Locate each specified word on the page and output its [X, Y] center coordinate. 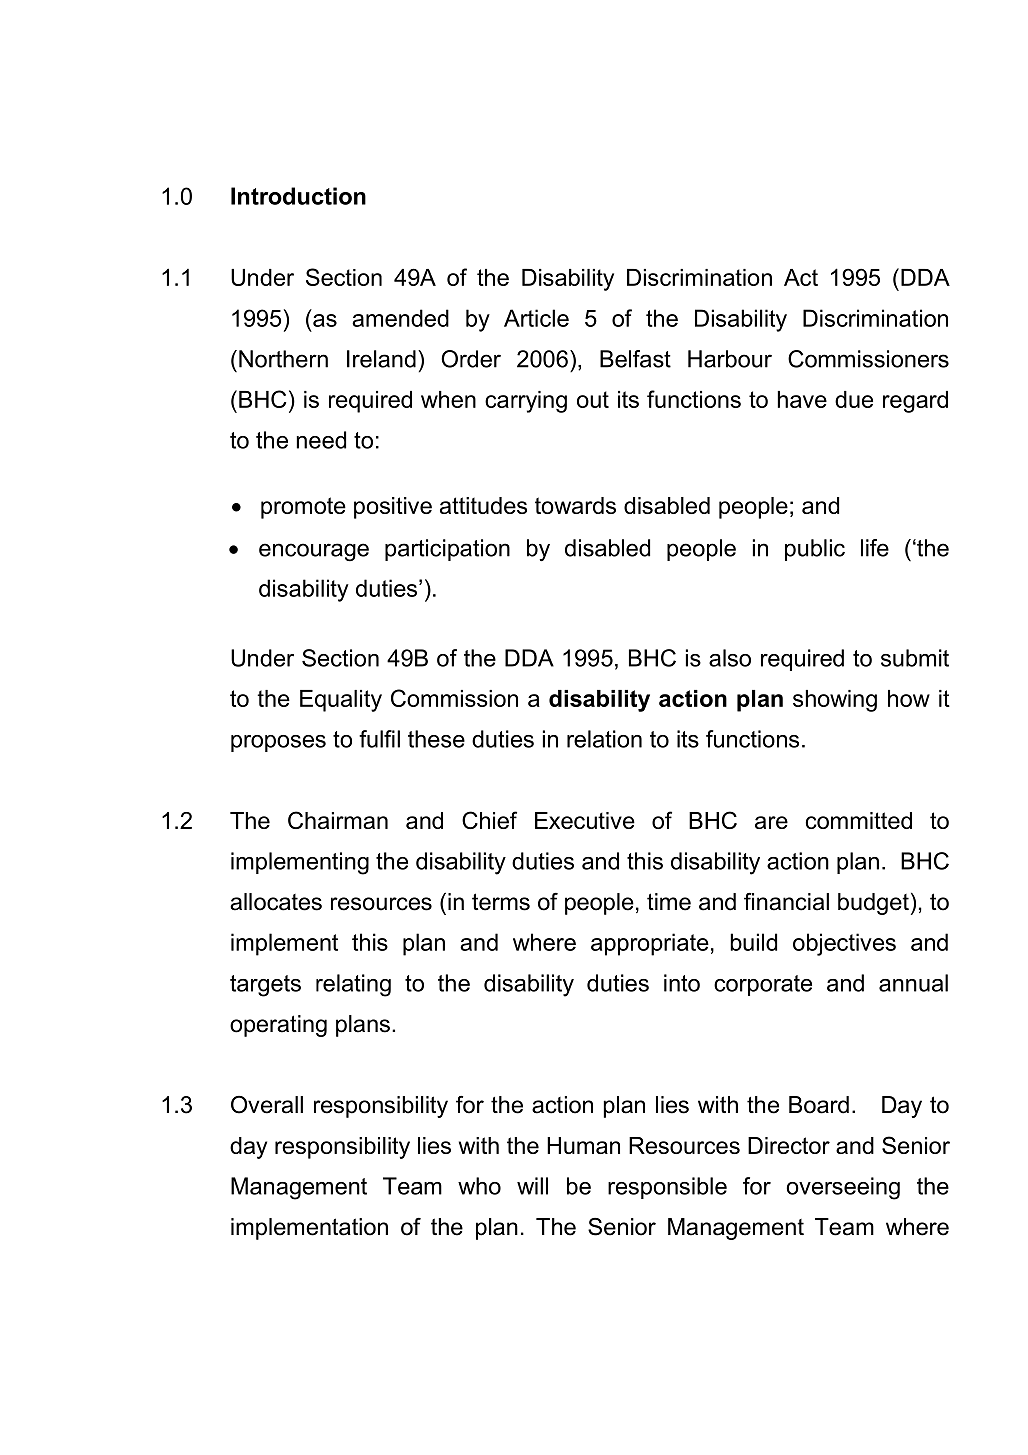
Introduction [298, 196]
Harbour [730, 359]
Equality [341, 701]
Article [536, 318]
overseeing [843, 1188]
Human [583, 1145]
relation [604, 739]
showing [835, 701]
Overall [267, 1105]
